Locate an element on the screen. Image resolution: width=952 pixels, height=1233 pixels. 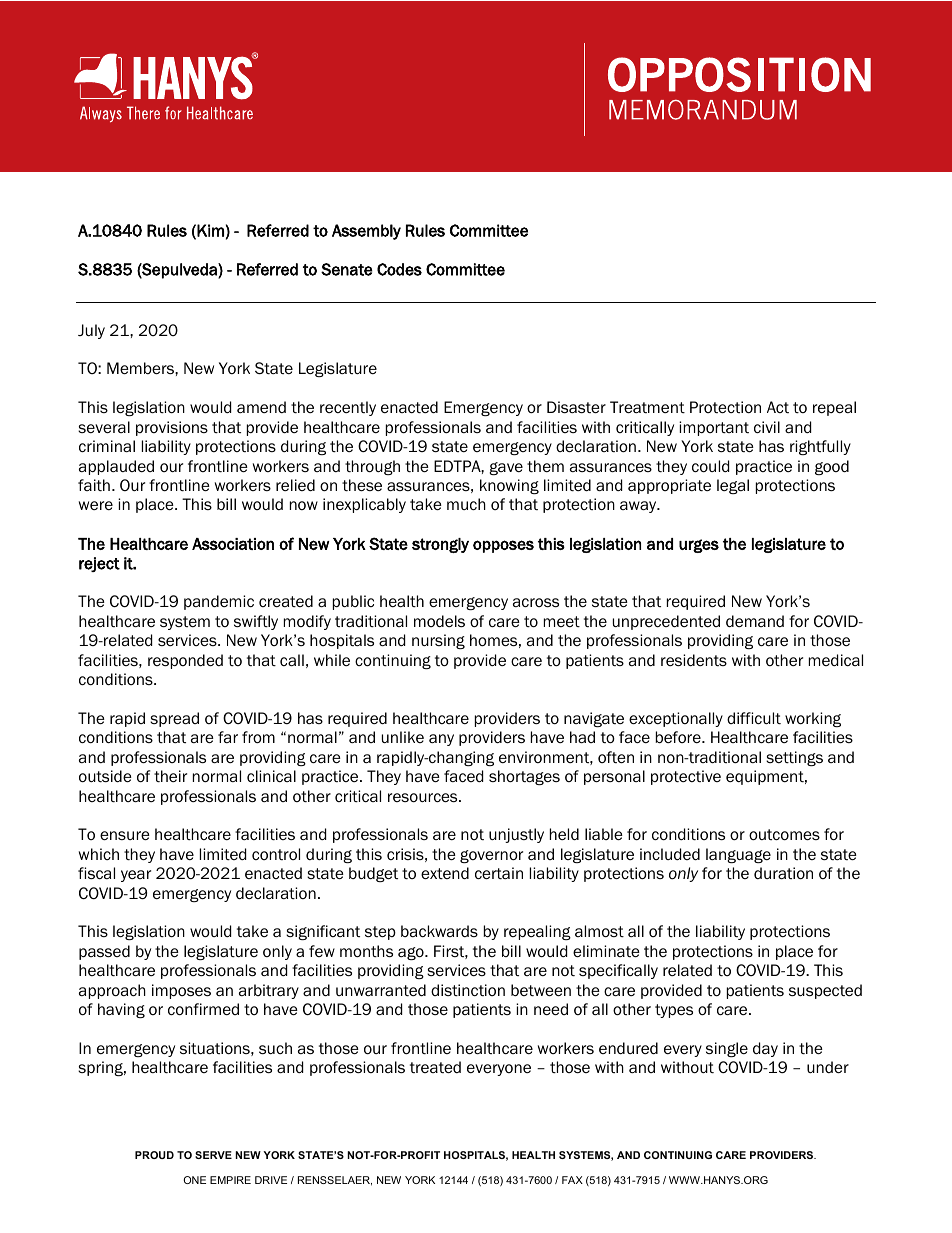
PROUD is located at coordinates (154, 1155).
